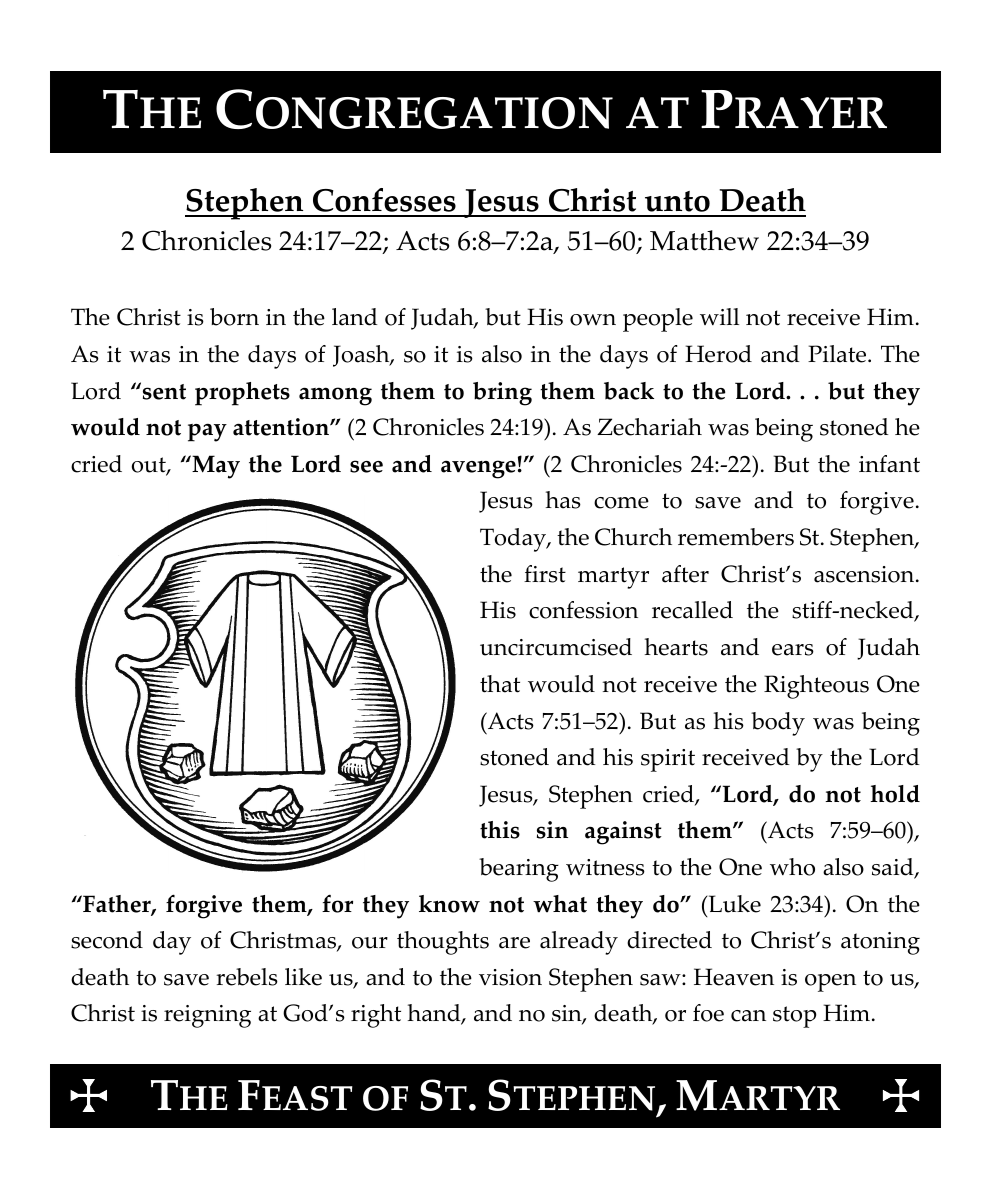 The width and height of the document is (991, 1204). I want to click on reigning, so click(207, 1016).
